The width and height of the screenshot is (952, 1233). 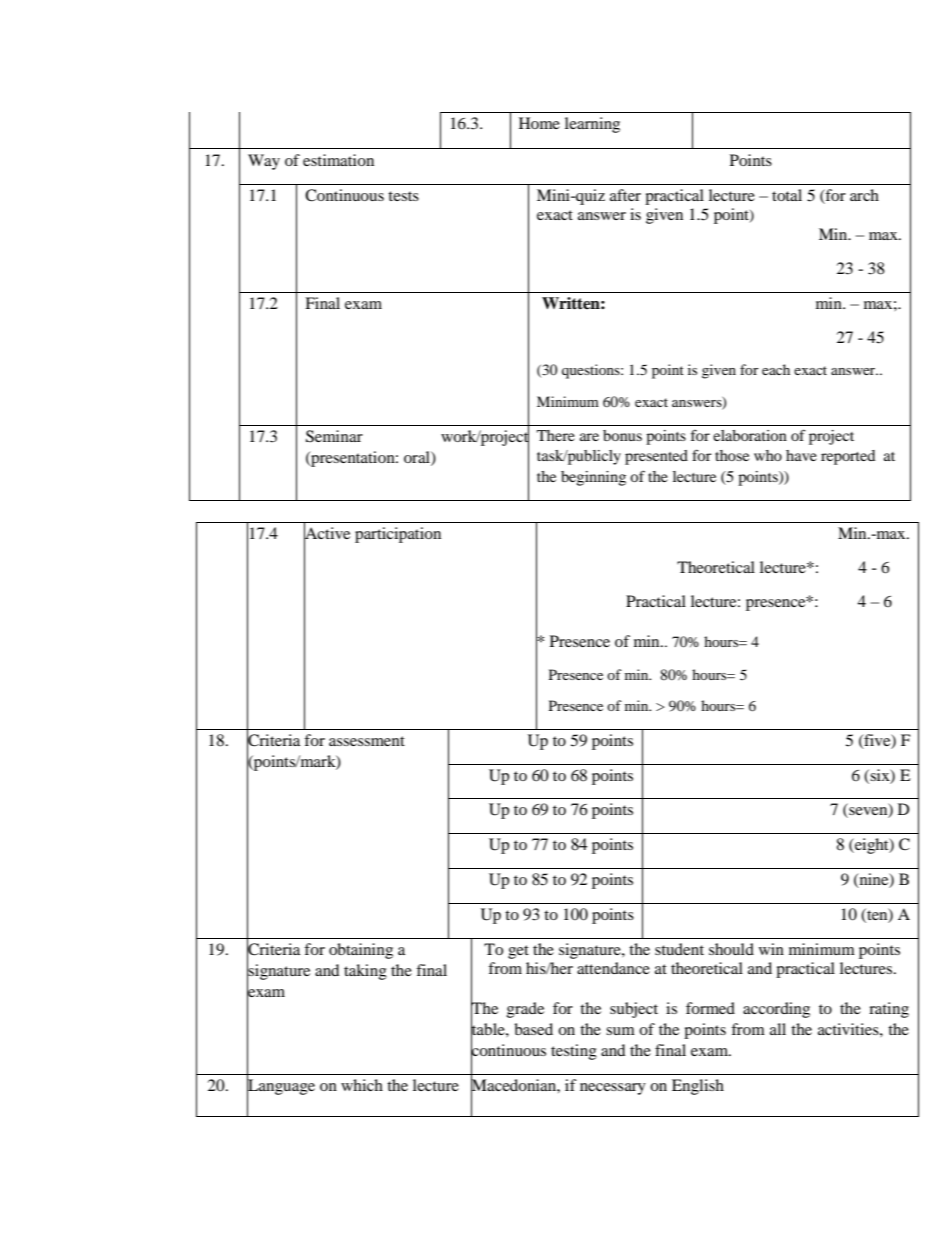 I want to click on reported, so click(x=848, y=457).
